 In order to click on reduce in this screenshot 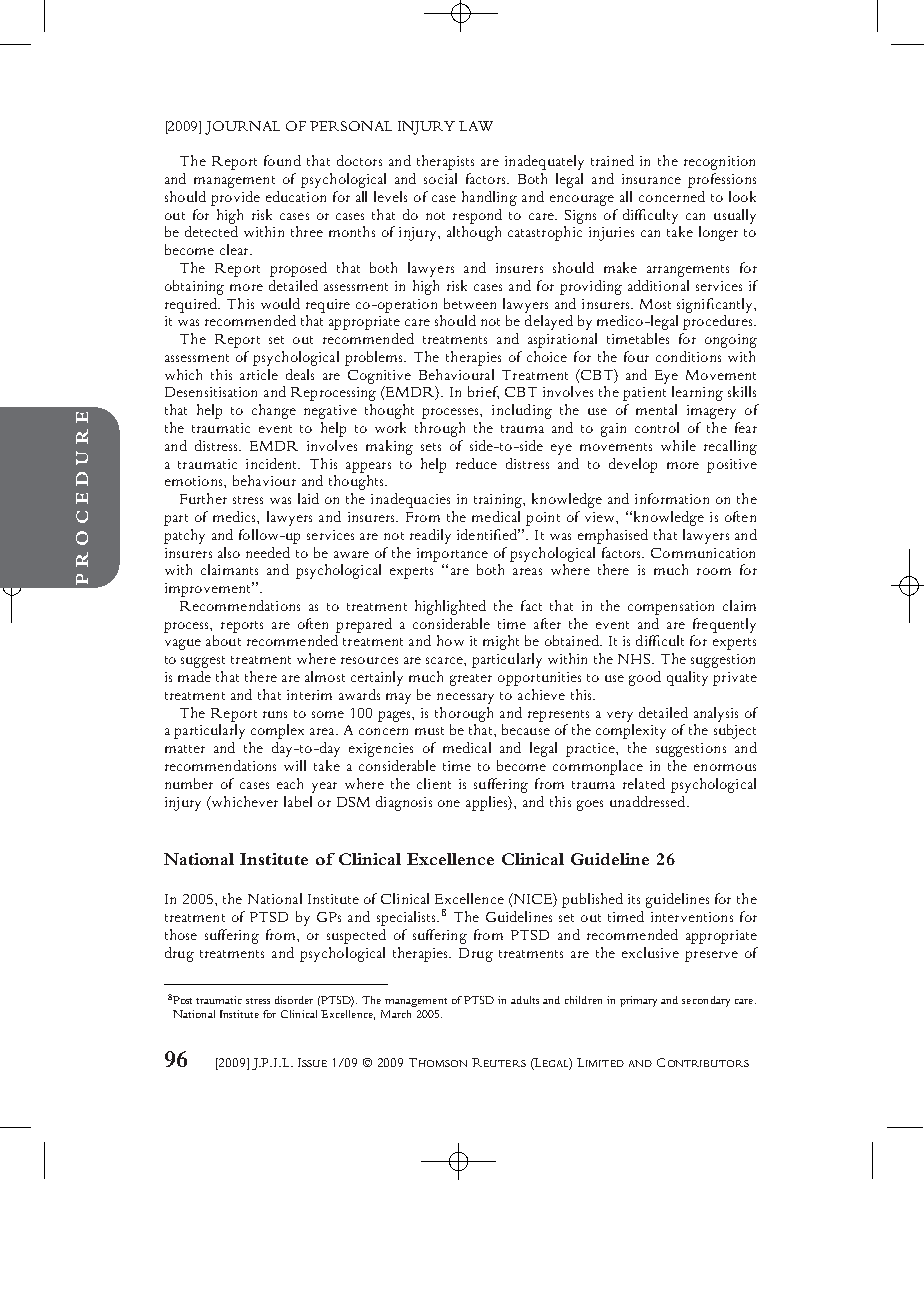, I will do `click(476, 463)`.
